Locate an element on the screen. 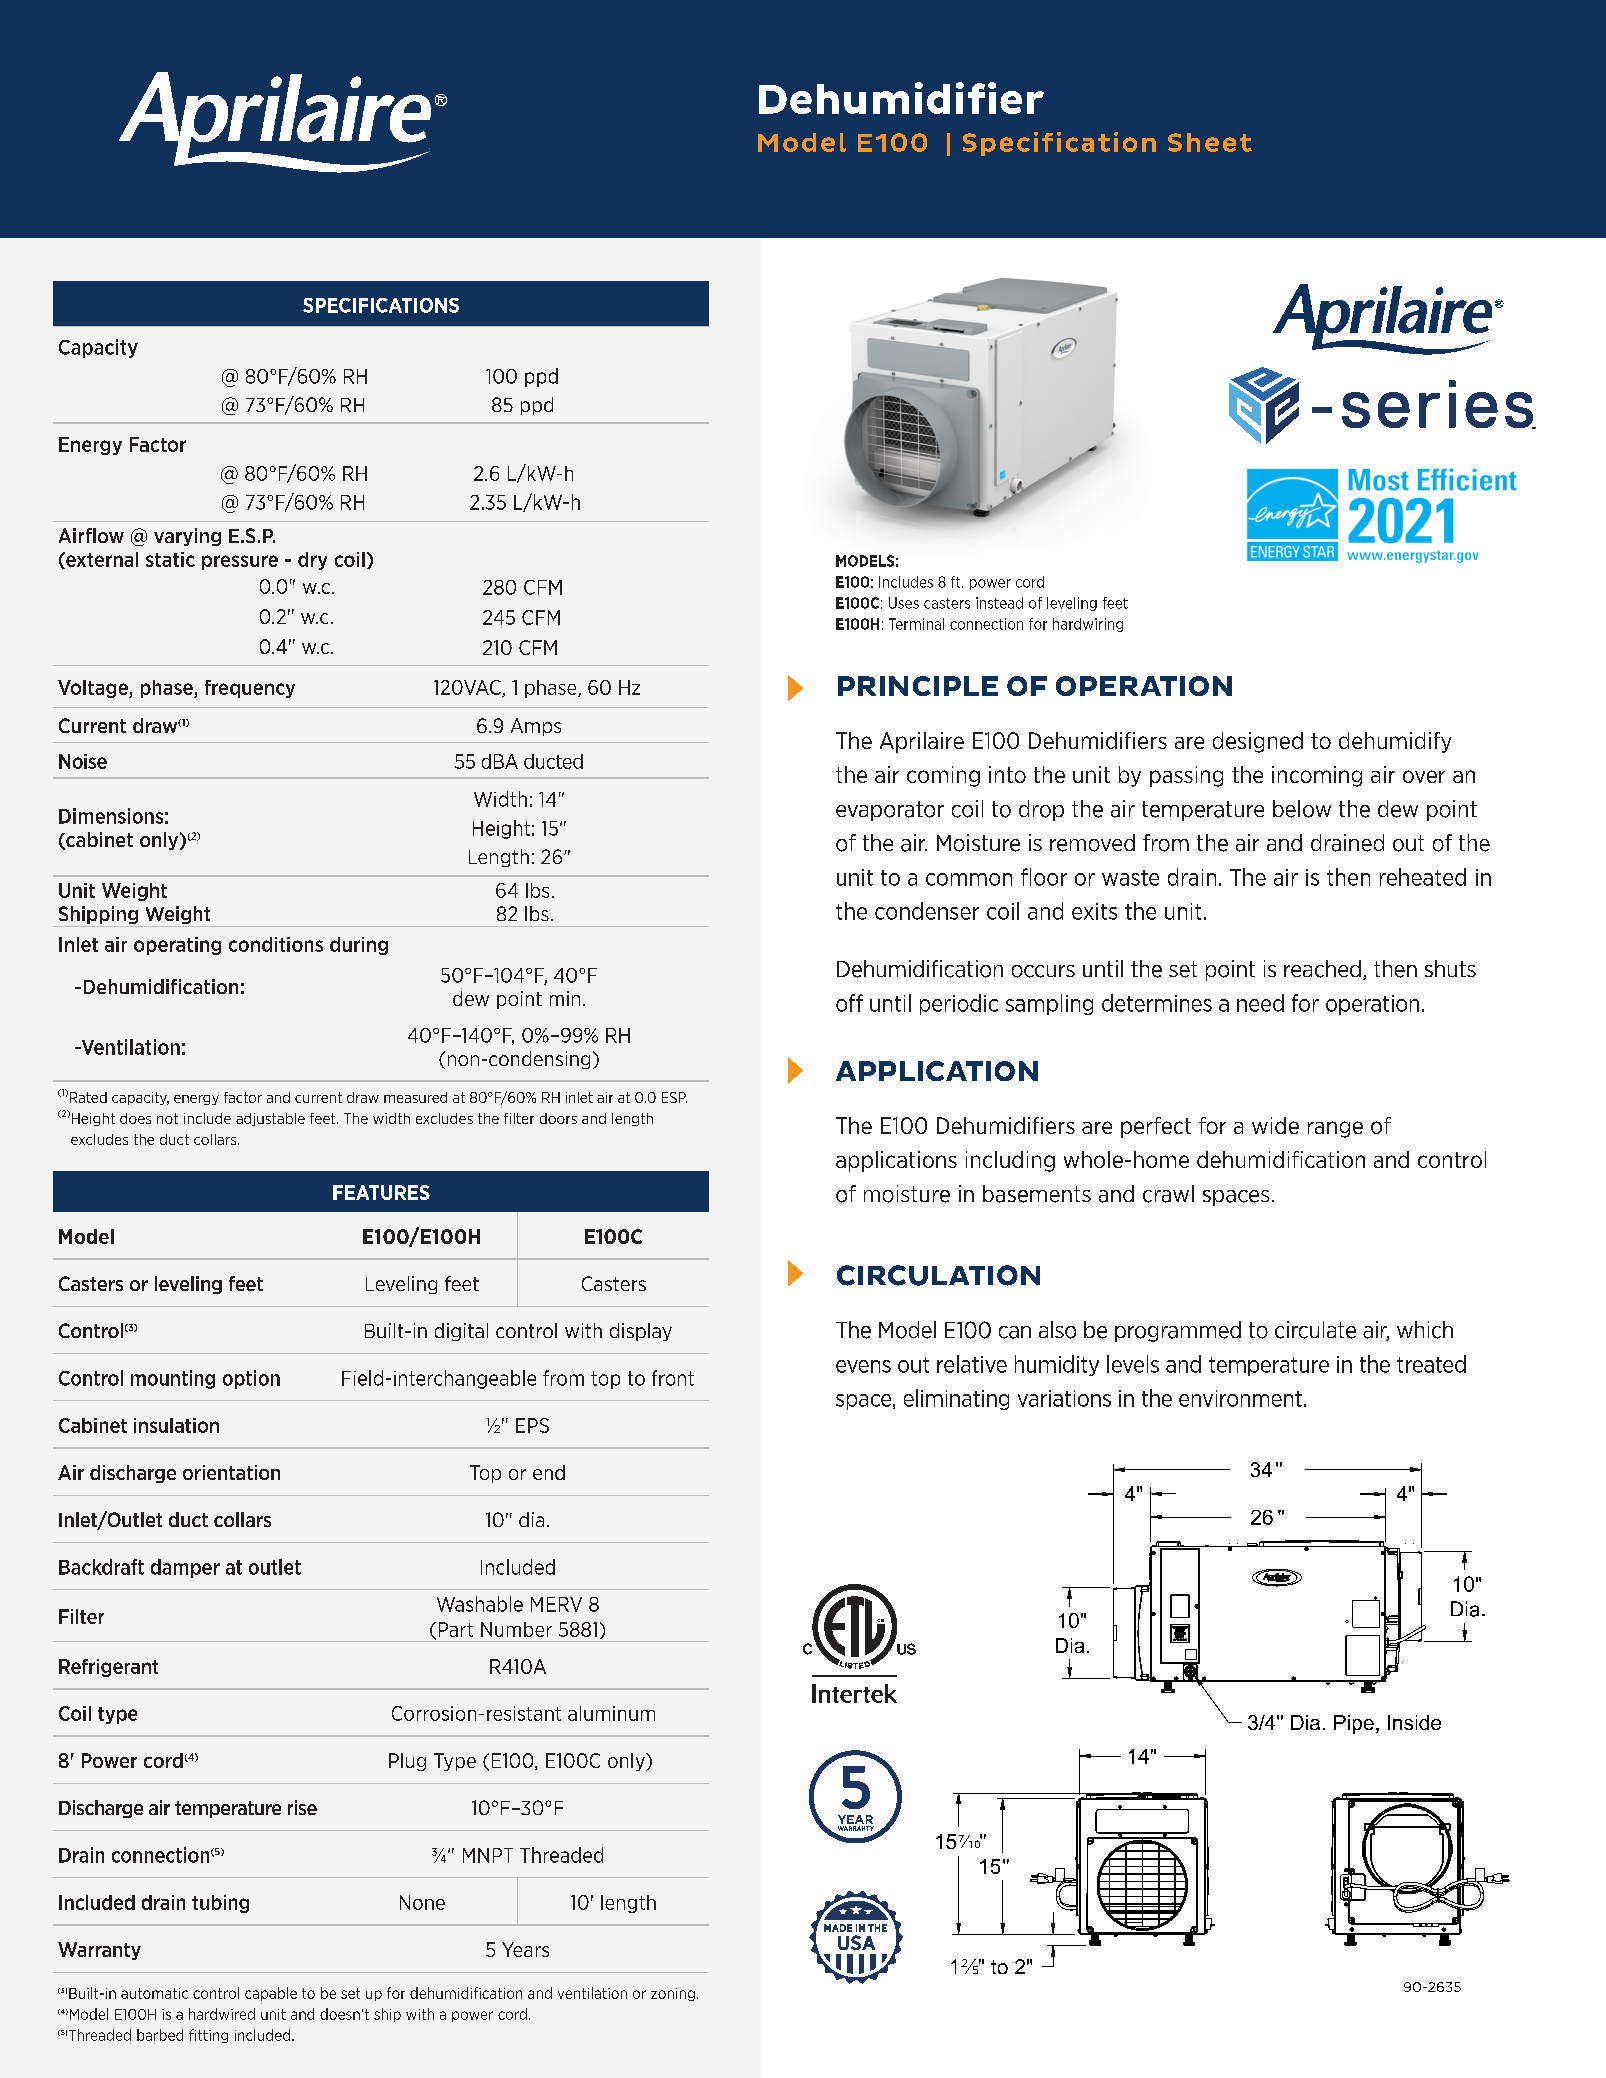  instead is located at coordinates (999, 603).
